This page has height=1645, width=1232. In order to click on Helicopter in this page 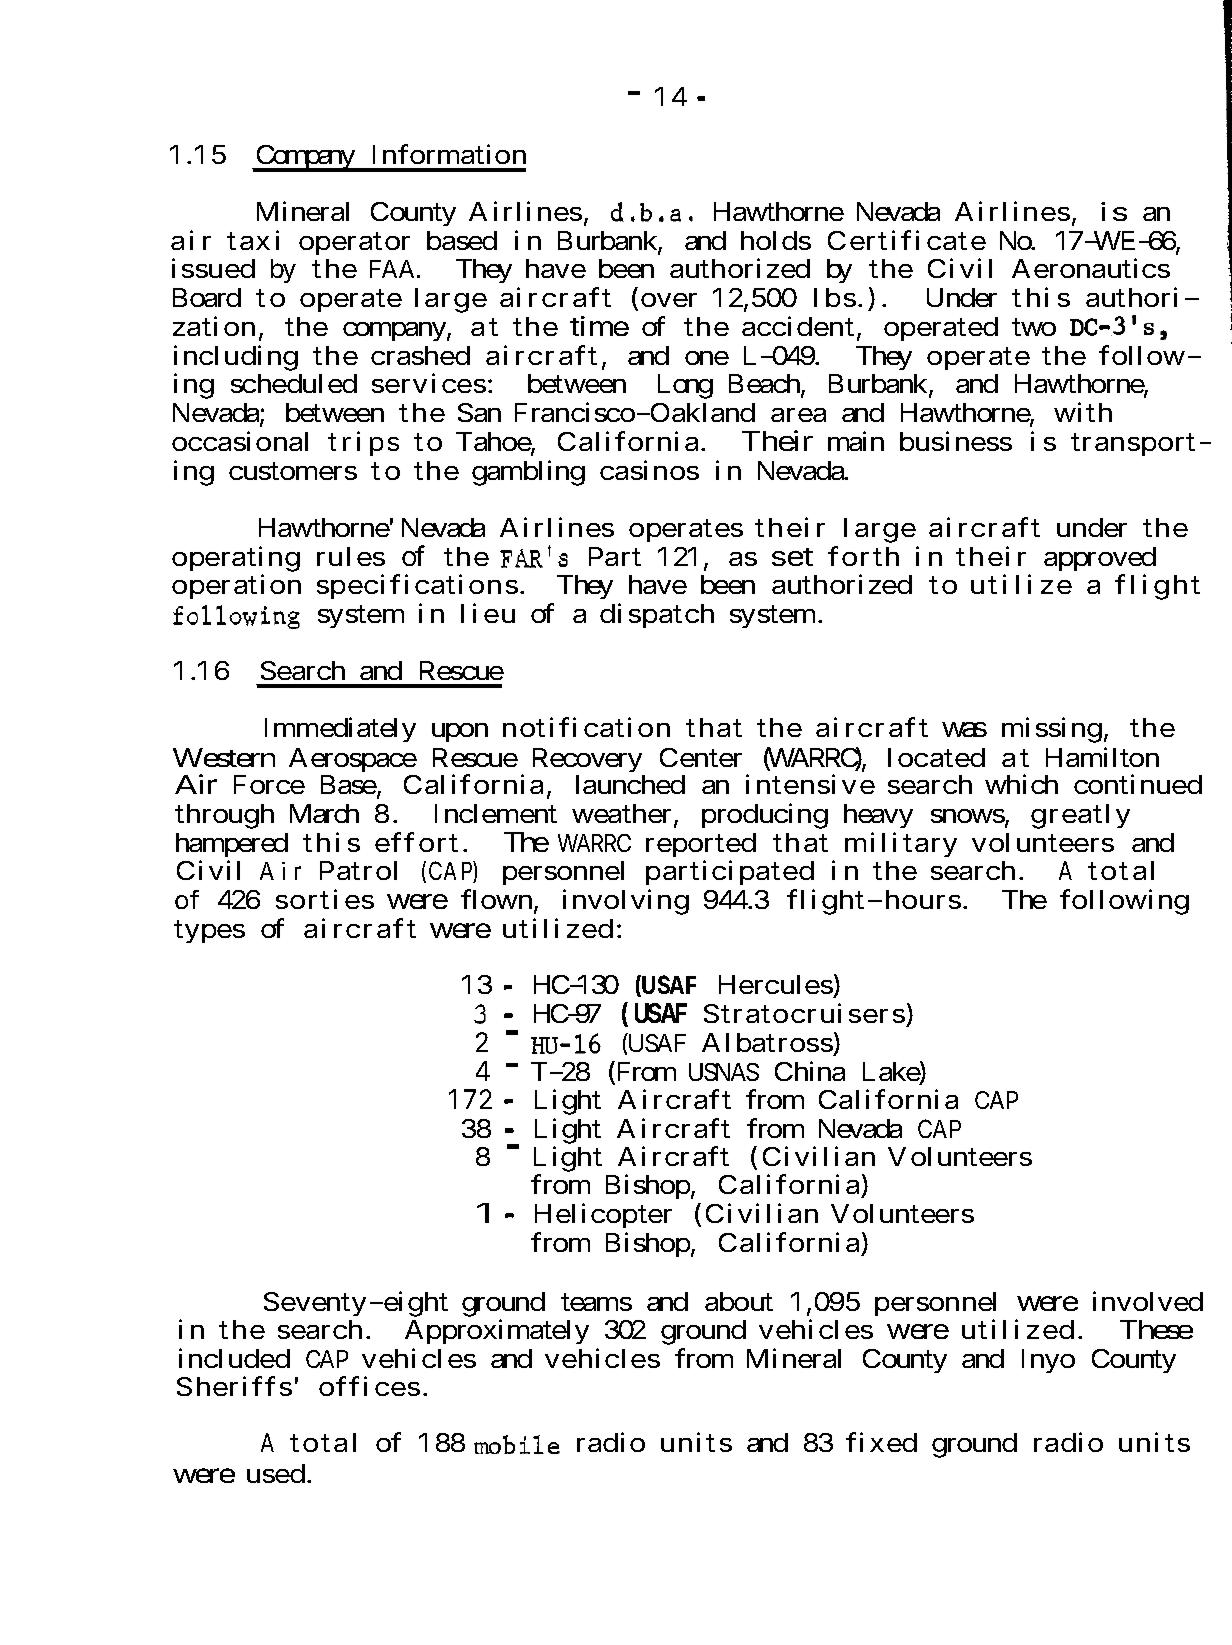, I will do `click(603, 1215)`.
